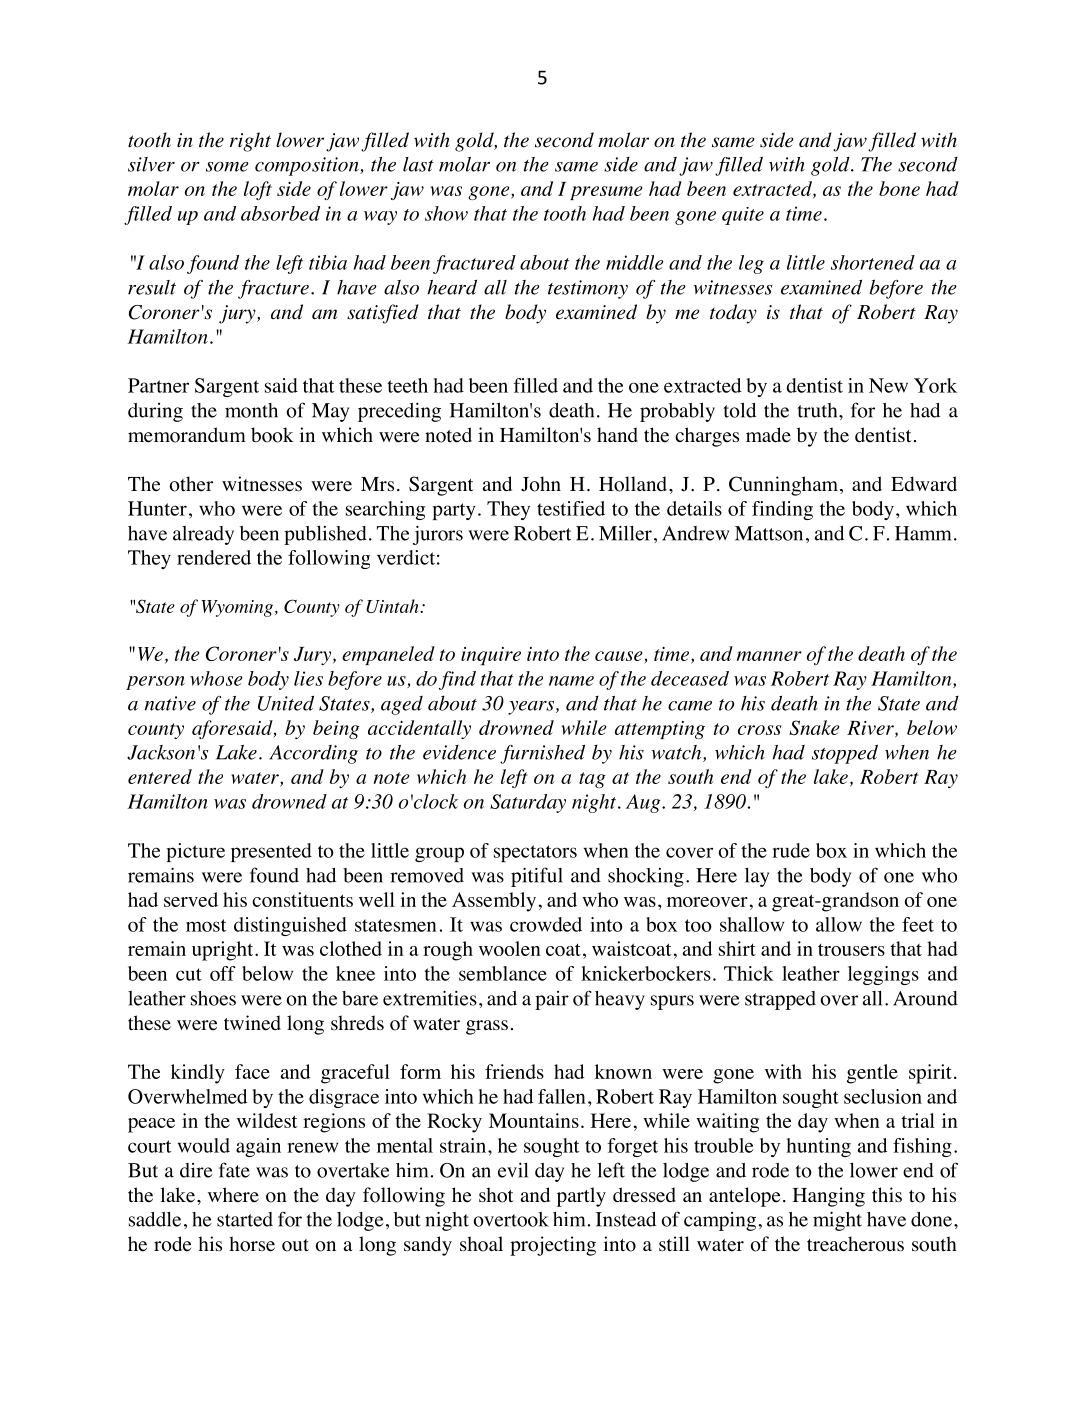 The image size is (1085, 1405). Describe the element at coordinates (899, 188) in the document. I see `bone` at that location.
